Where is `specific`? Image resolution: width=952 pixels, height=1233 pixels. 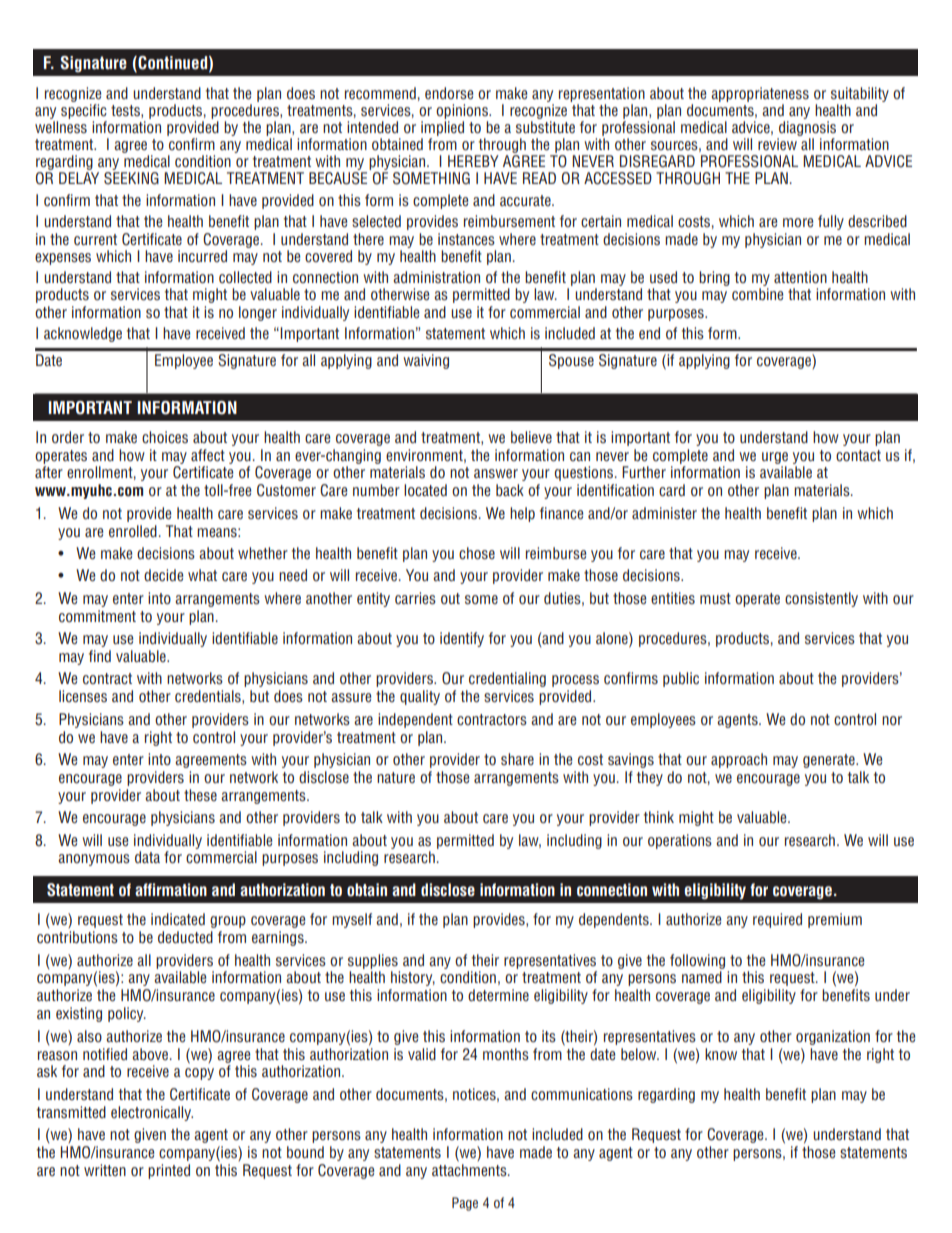 specific is located at coordinates (84, 111).
